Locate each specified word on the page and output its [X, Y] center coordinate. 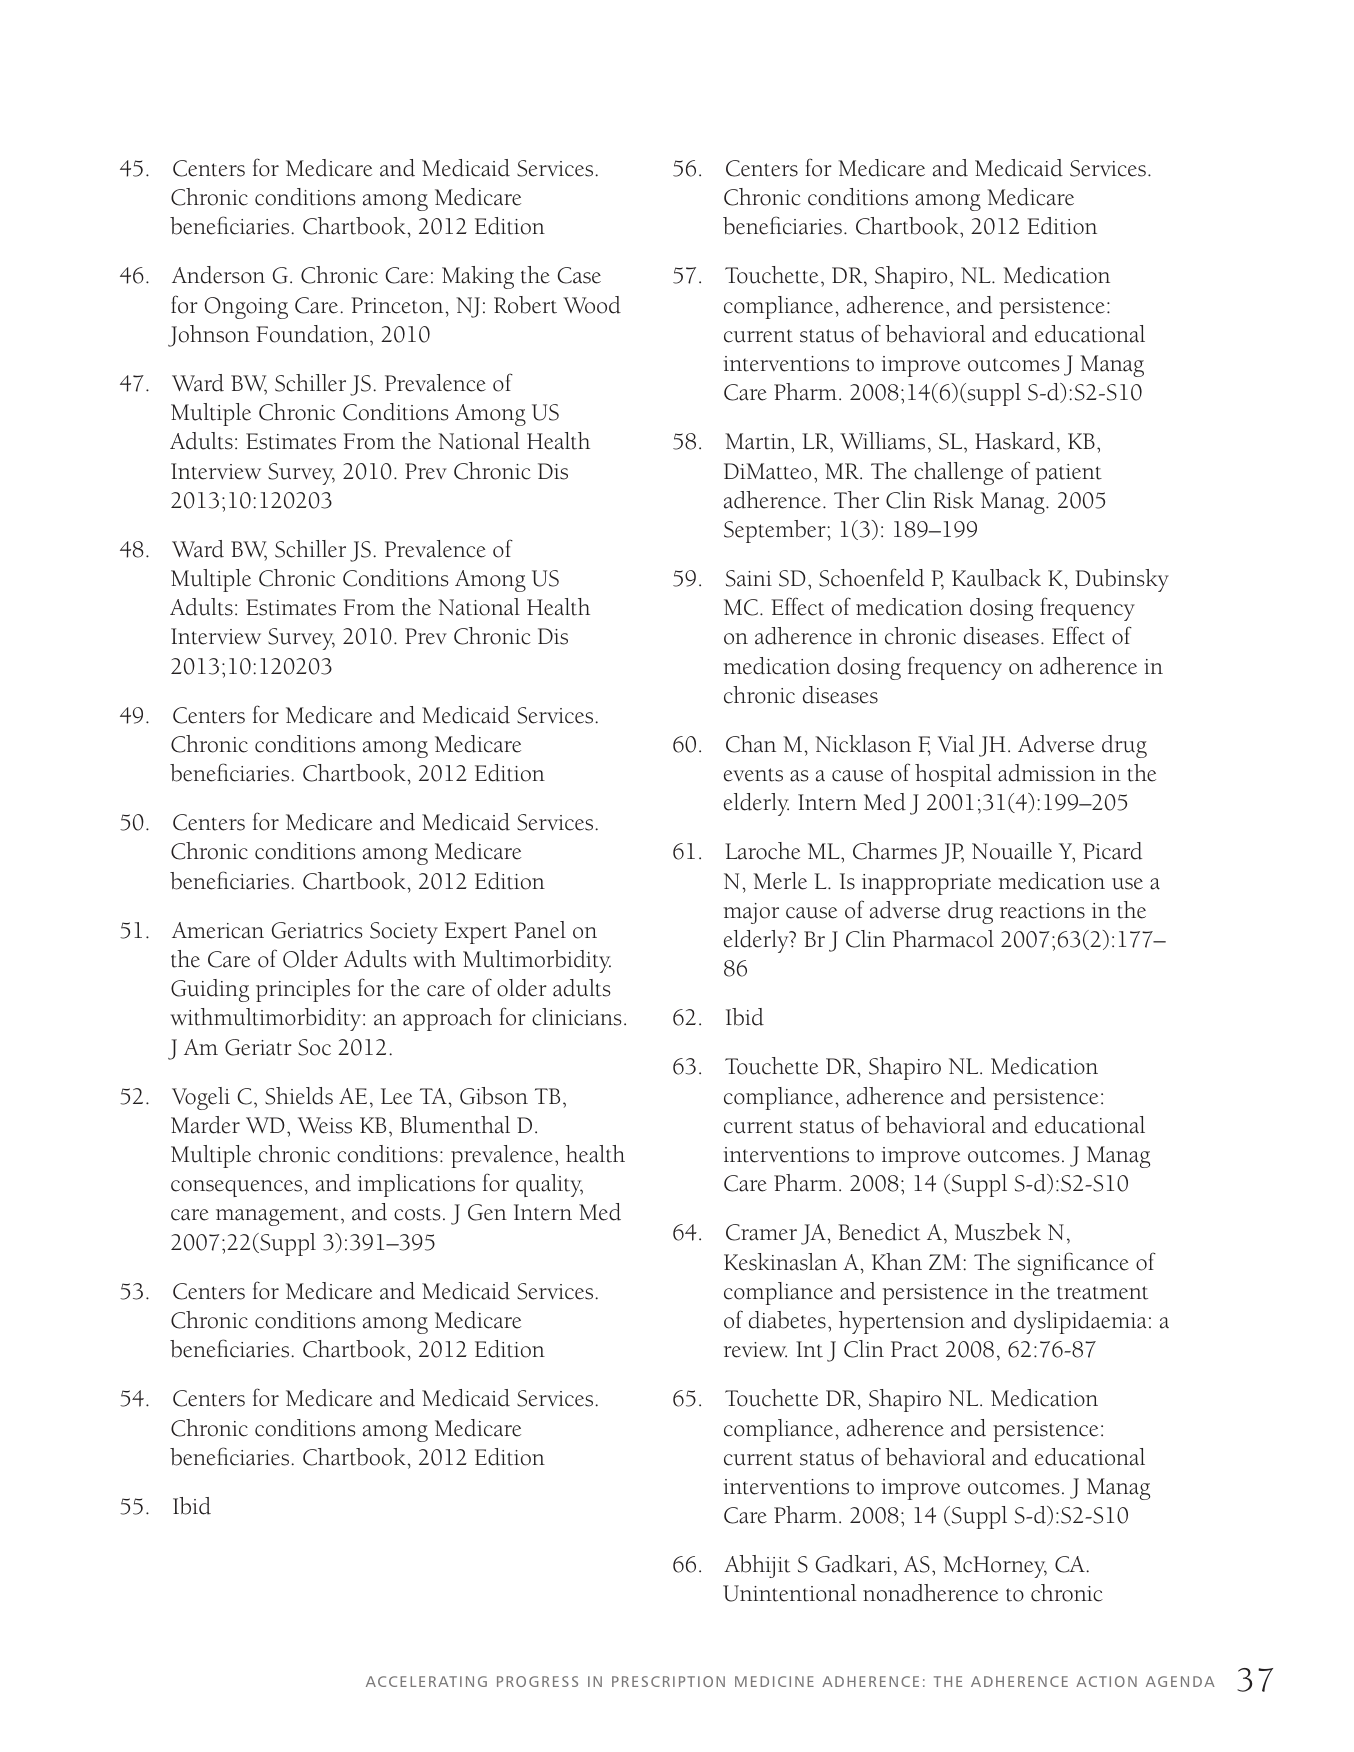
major [751, 913]
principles [303, 990]
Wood [592, 305]
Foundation [313, 334]
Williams [882, 441]
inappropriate [926, 884]
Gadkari [853, 1564]
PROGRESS [537, 1681]
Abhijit [757, 1566]
